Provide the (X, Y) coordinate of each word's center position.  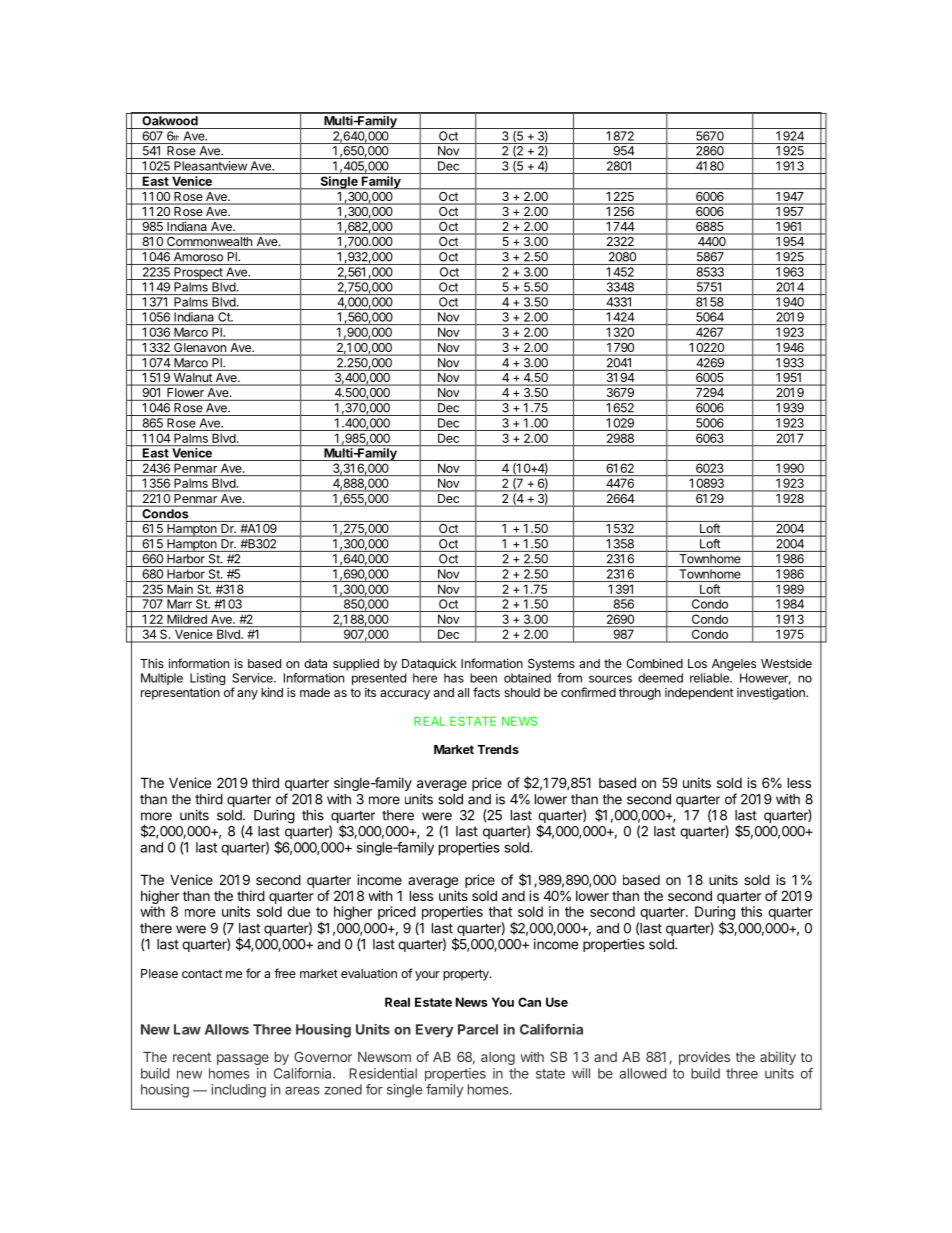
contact (202, 973)
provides (704, 1058)
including (238, 1091)
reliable (710, 678)
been (483, 678)
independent (699, 694)
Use (557, 1002)
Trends (498, 749)
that (500, 911)
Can (529, 1002)
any (247, 695)
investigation (772, 693)
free (285, 973)
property (467, 975)
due (298, 911)
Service (253, 678)
